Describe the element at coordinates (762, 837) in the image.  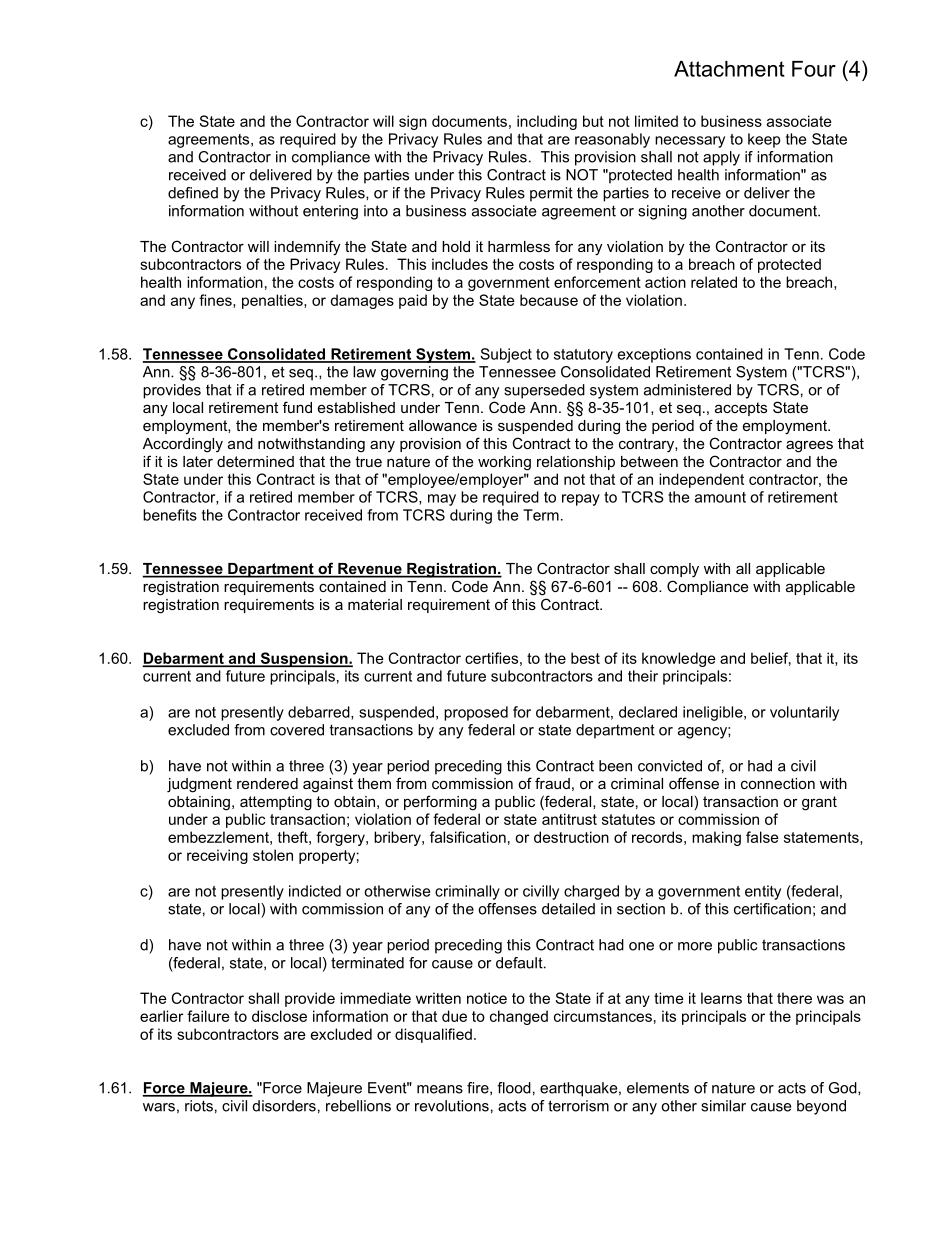
I see `false` at that location.
